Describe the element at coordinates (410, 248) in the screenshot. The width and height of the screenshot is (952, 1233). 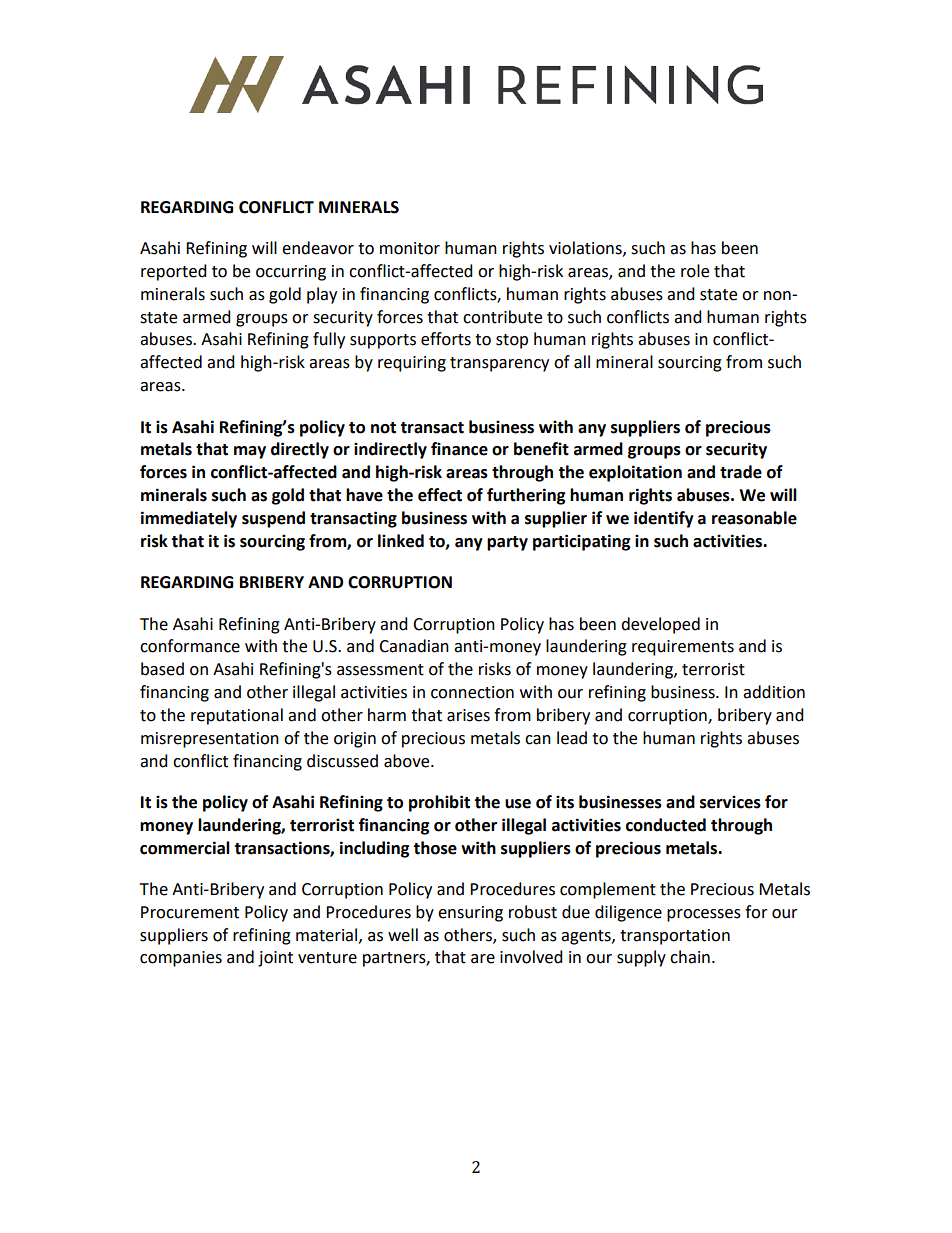
I see `monitor` at that location.
